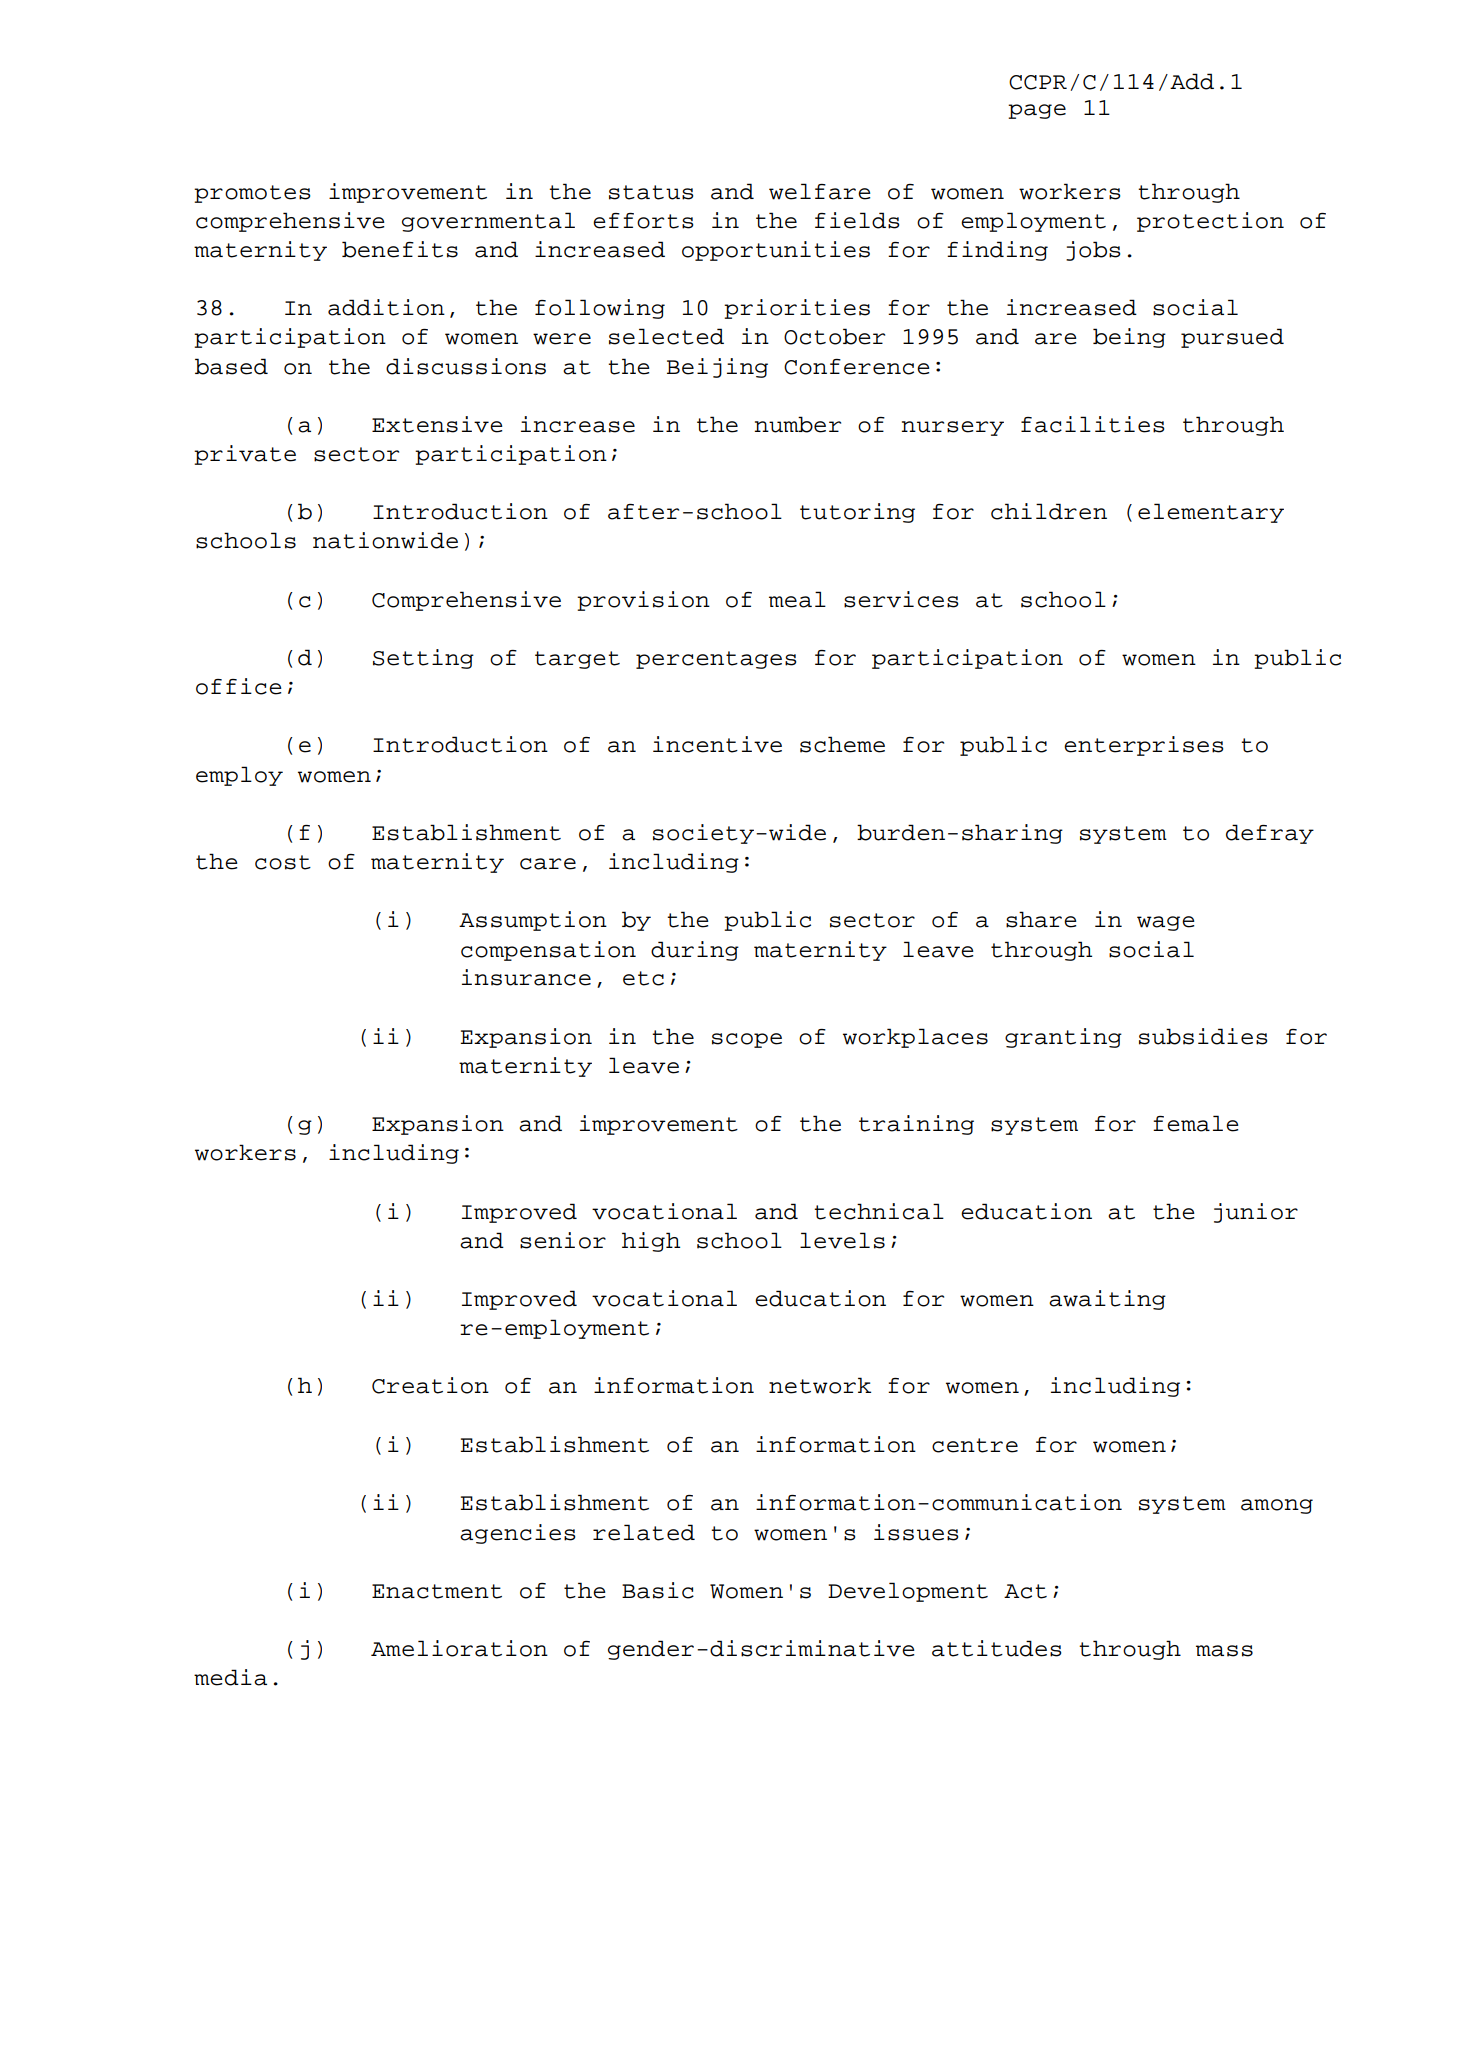 Image resolution: width=1460 pixels, height=2066 pixels. Describe the element at coordinates (563, 1240) in the image. I see `senior` at that location.
